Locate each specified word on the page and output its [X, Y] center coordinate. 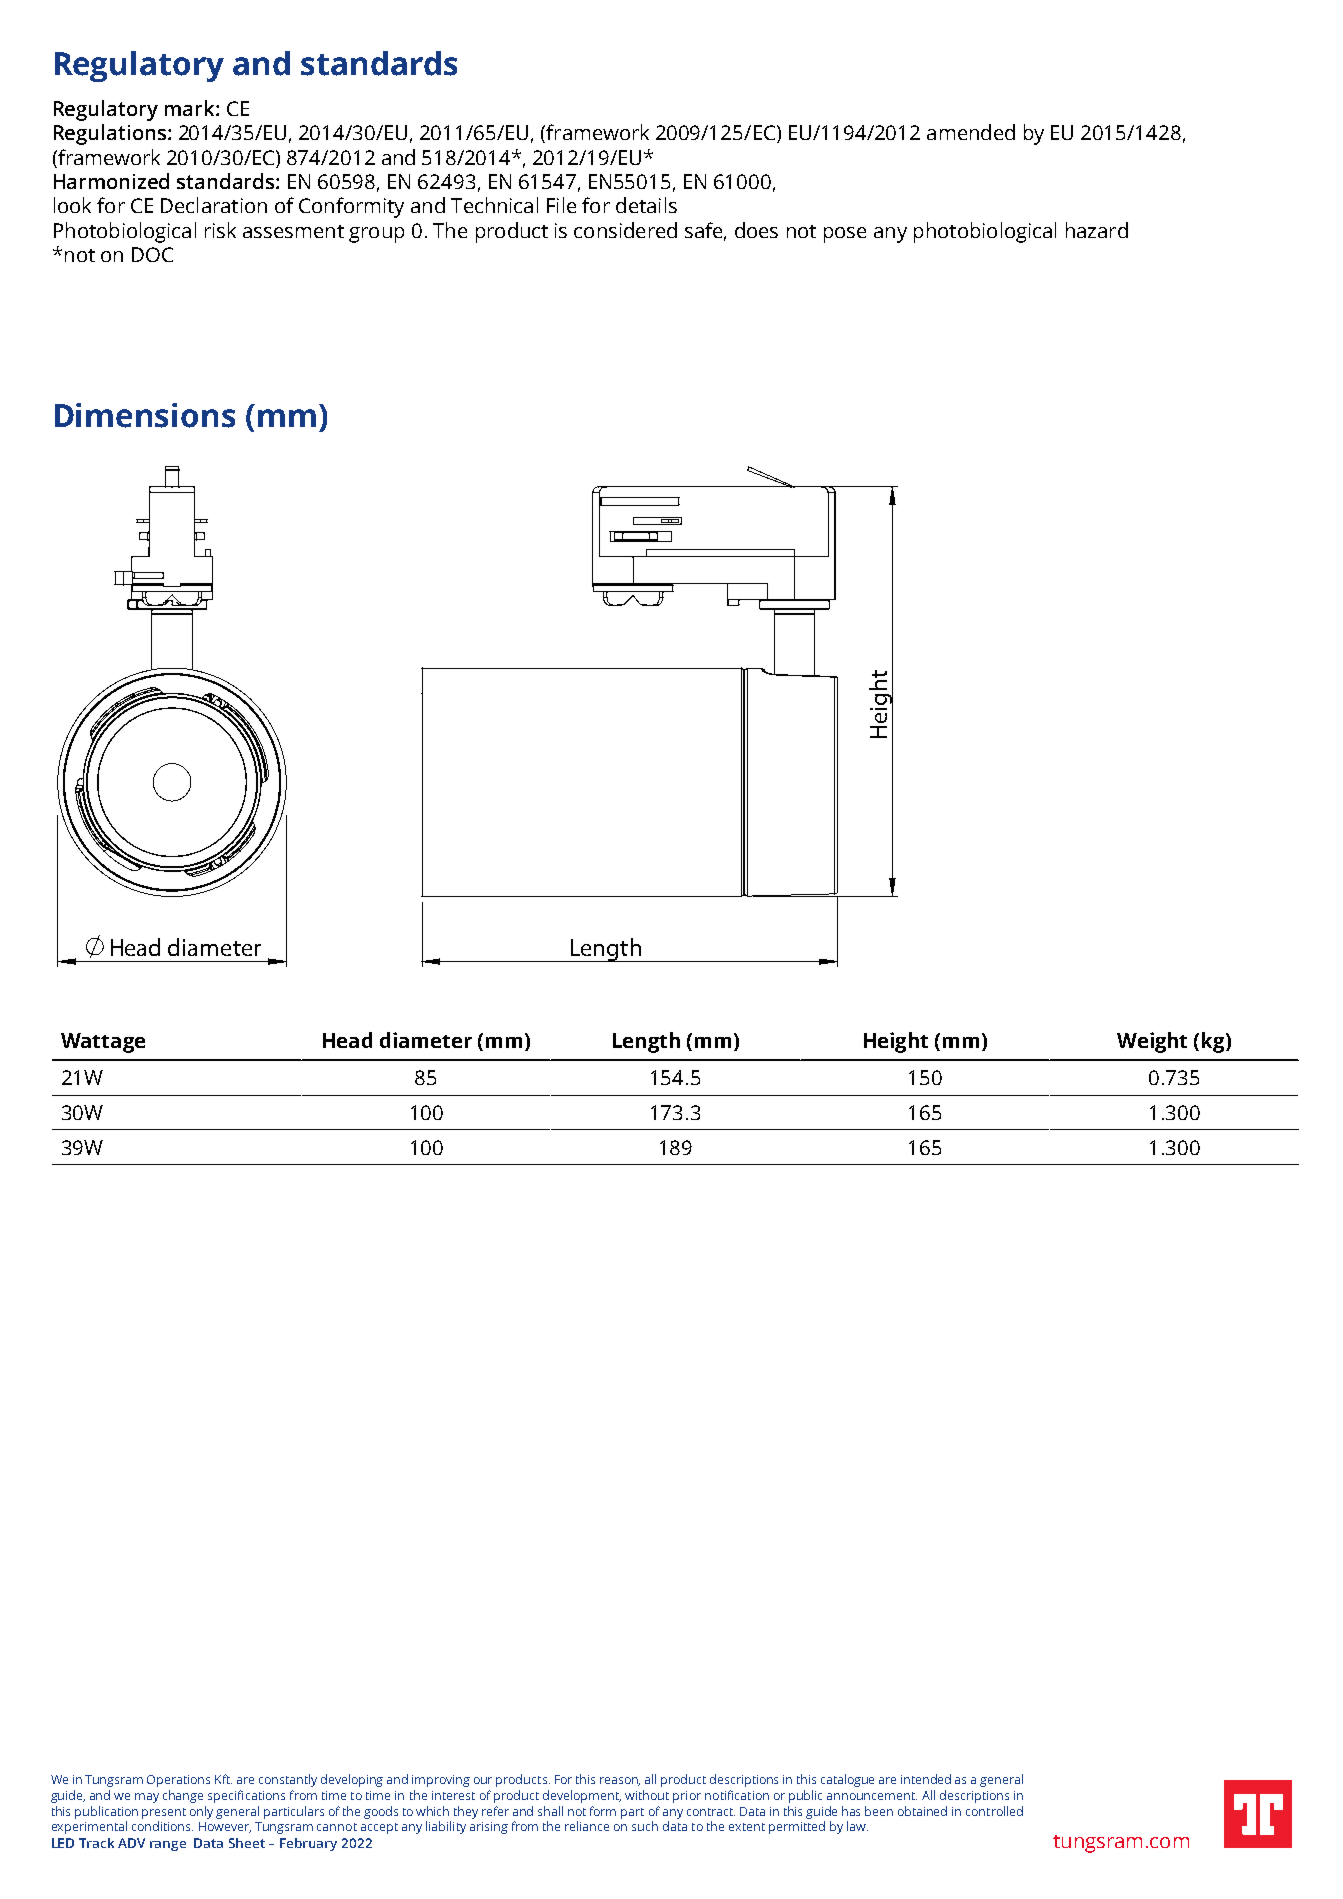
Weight [1152, 1042]
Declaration [214, 205]
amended [971, 132]
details [646, 205]
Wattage [103, 1043]
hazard [1097, 230]
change [183, 1796]
